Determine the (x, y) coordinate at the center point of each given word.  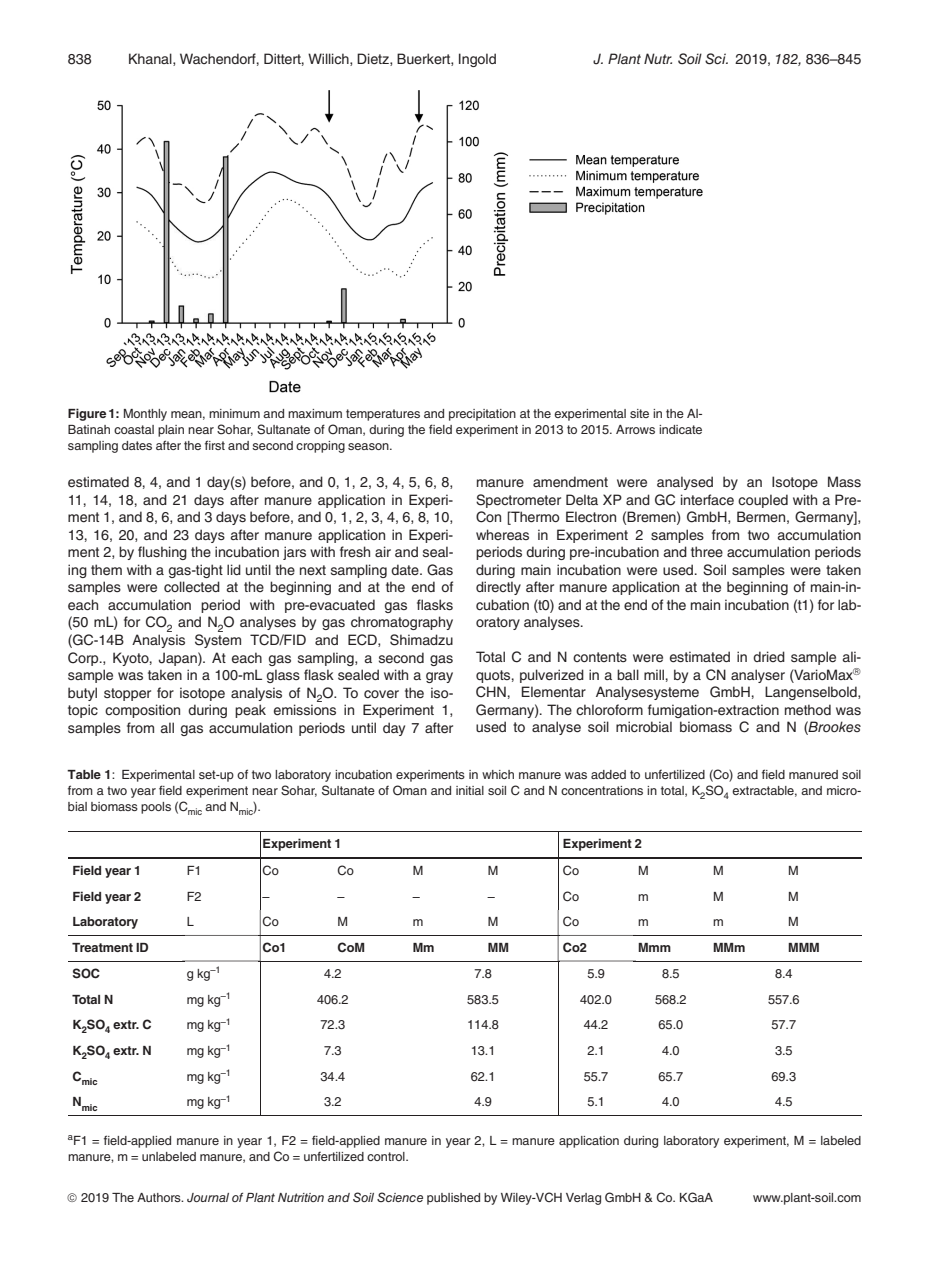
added (608, 774)
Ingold (477, 60)
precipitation (482, 415)
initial (470, 790)
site (639, 413)
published (453, 1199)
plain (171, 431)
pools (156, 808)
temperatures (383, 415)
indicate (680, 429)
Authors (160, 1197)
